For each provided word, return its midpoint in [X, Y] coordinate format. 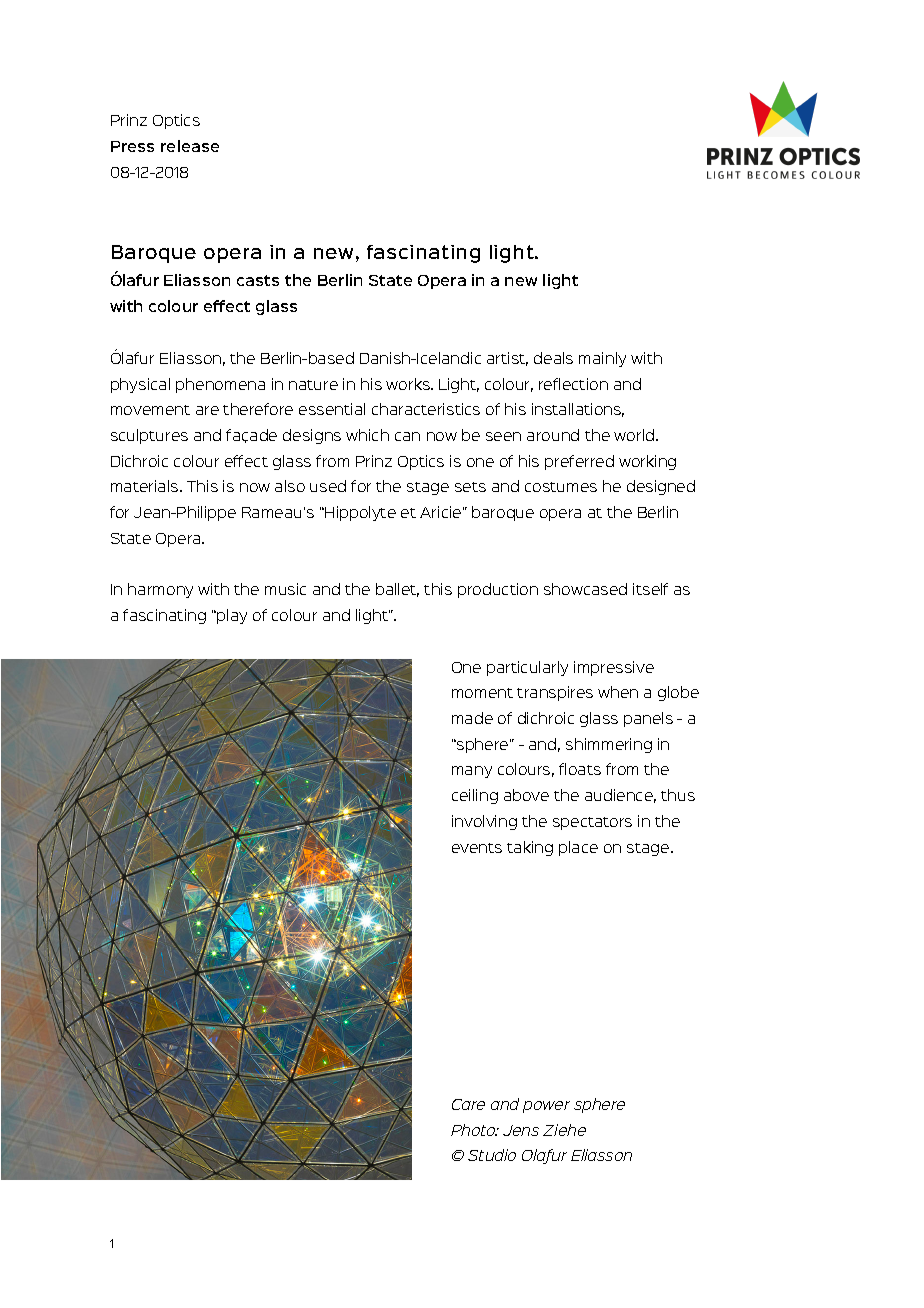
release [190, 146]
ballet [397, 590]
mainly [602, 359]
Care [468, 1104]
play [232, 616]
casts [258, 280]
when [618, 692]
